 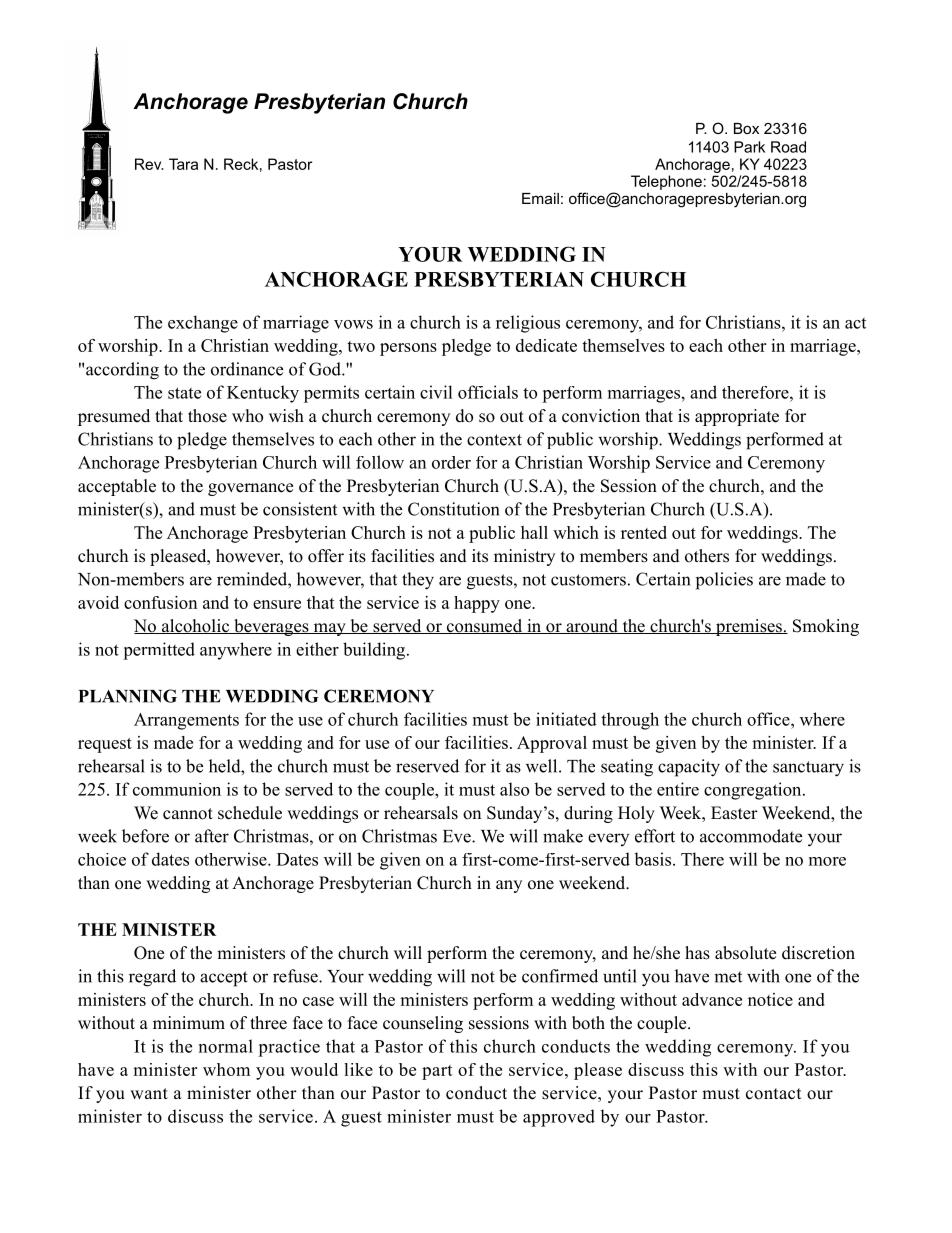 I want to click on governance, so click(x=250, y=489).
